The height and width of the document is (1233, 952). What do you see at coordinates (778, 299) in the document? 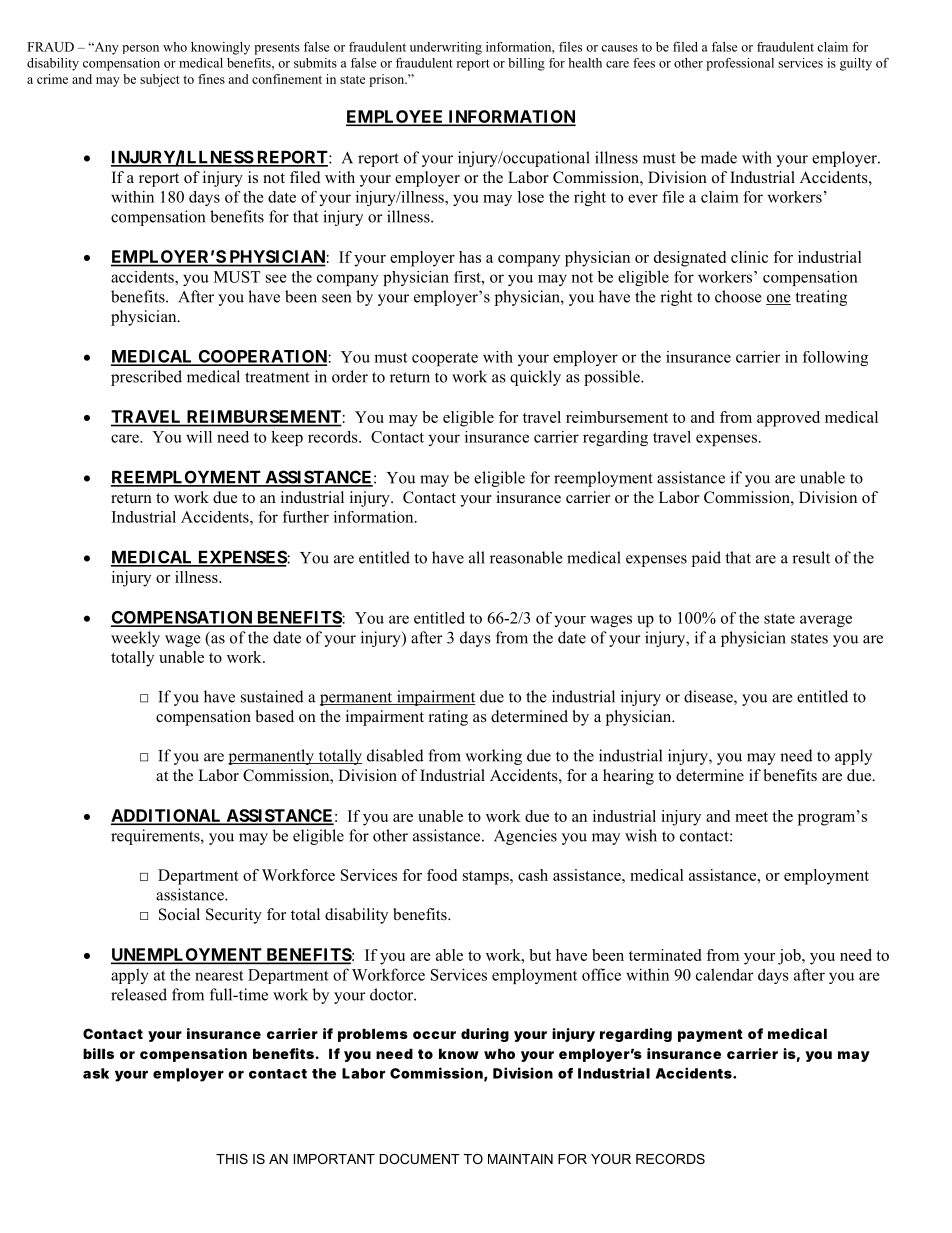
I see `one` at bounding box center [778, 299].
